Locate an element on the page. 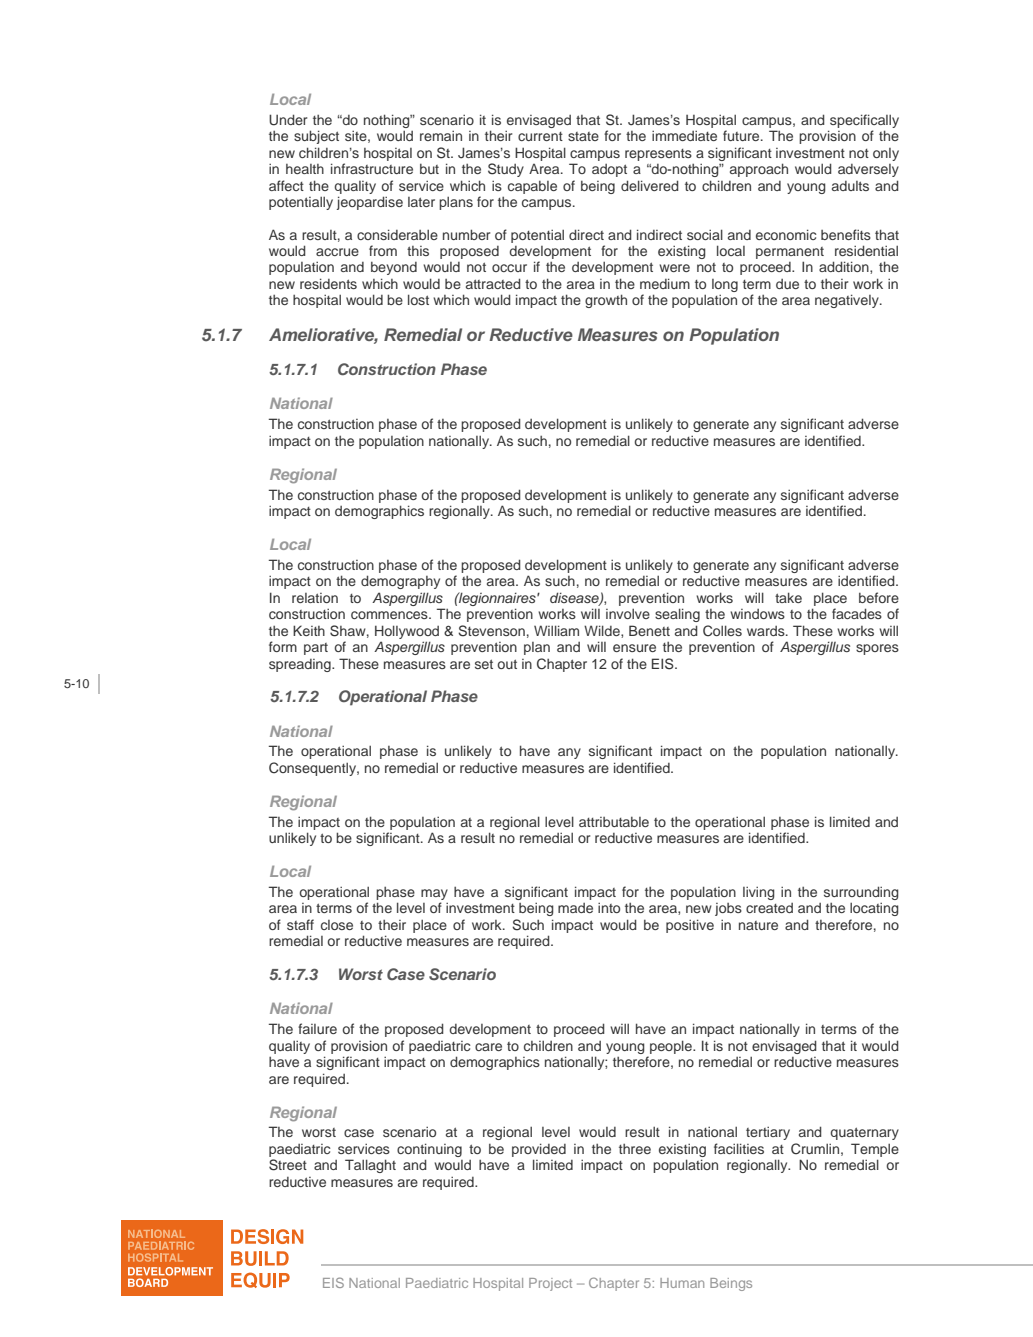  infrastructure is located at coordinates (372, 168).
